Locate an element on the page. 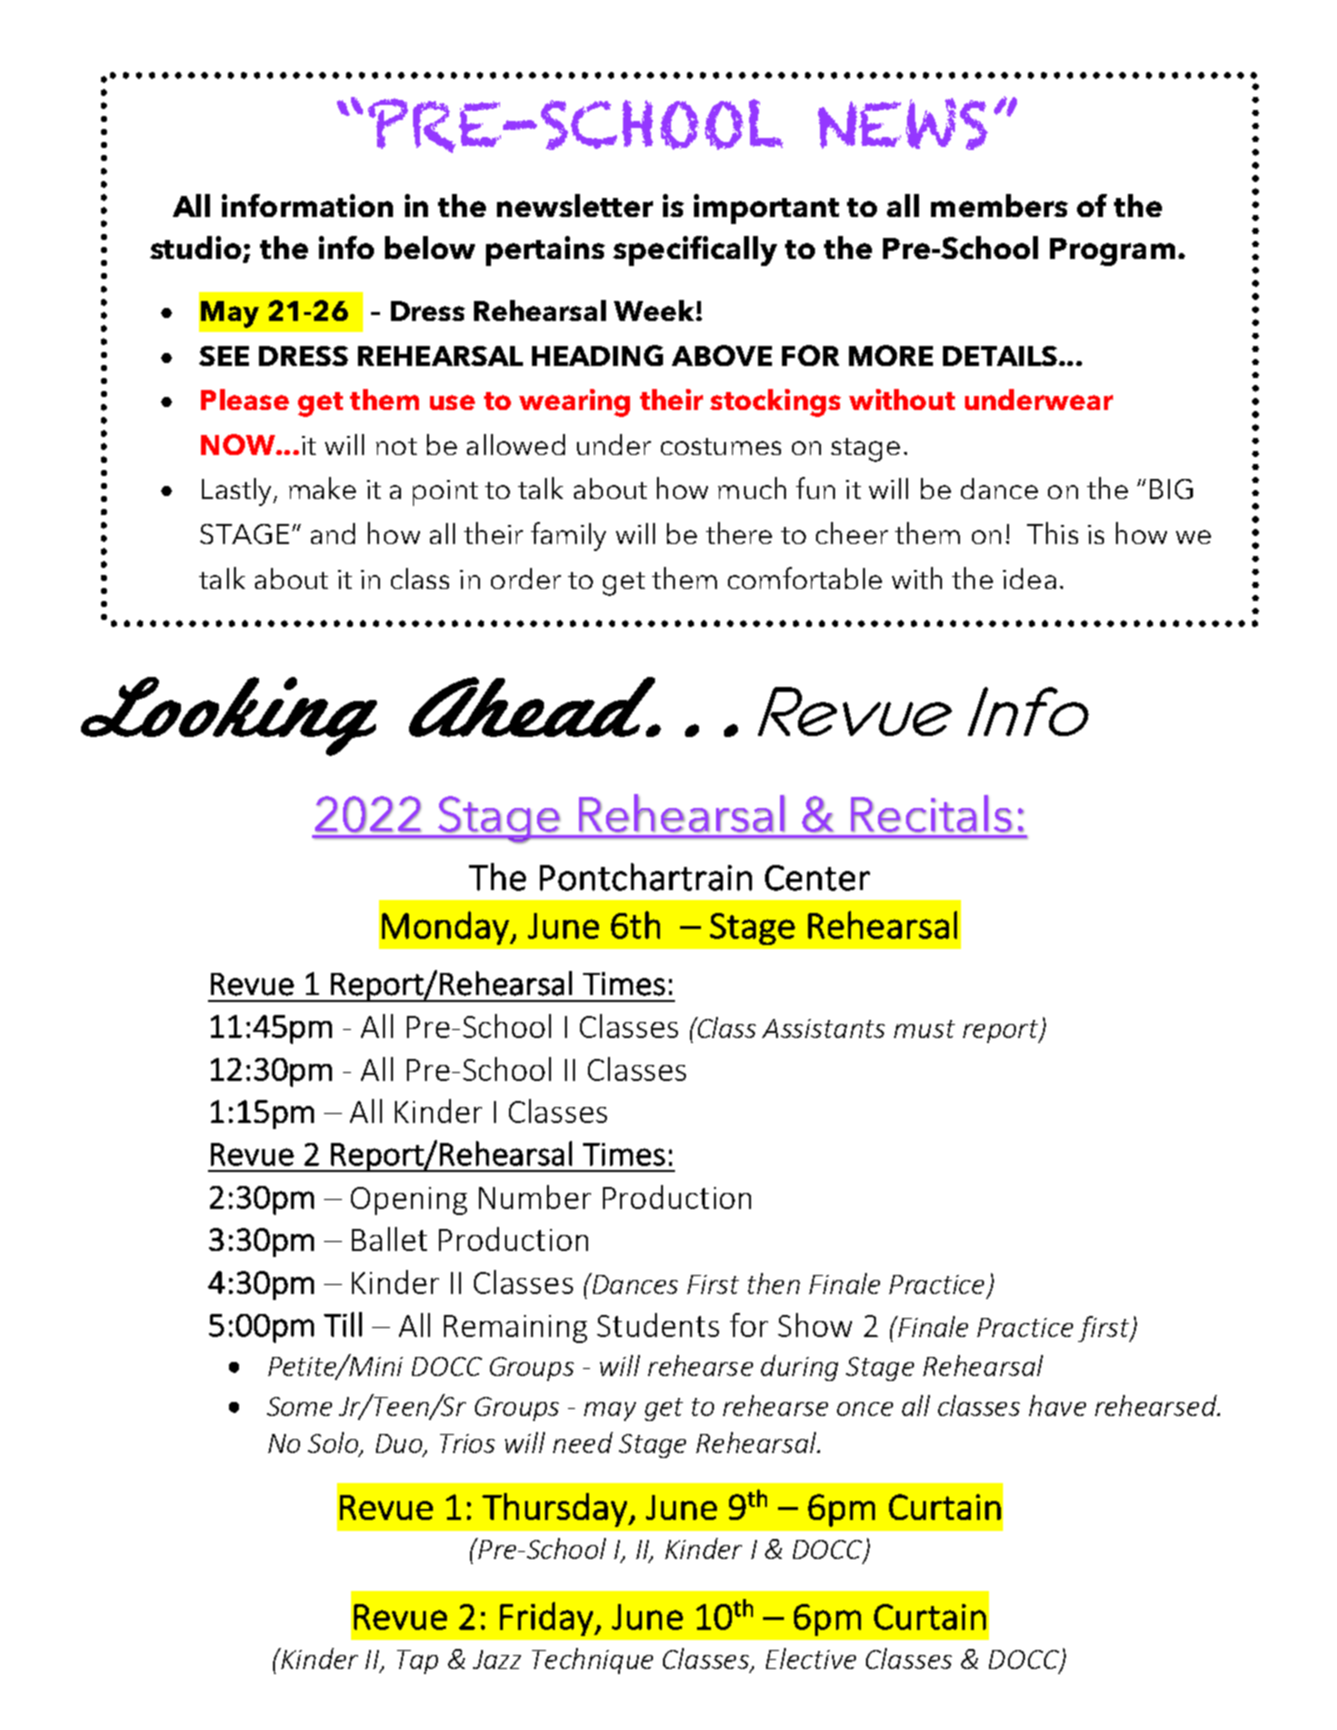 This document has height=1730, width=1337. comfortable is located at coordinates (805, 578).
